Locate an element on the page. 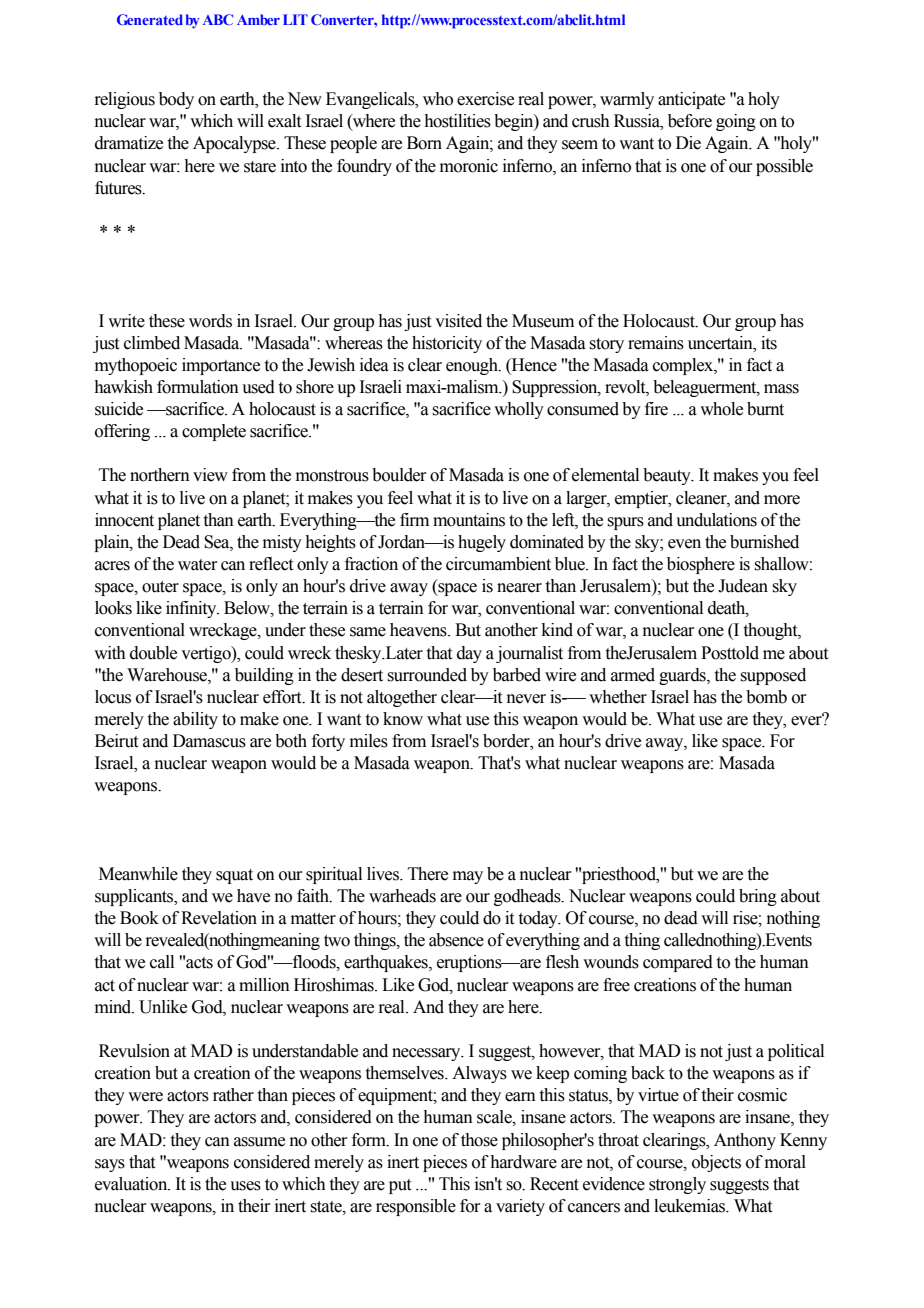 This document has width=924, height=1308. Judean is located at coordinates (743, 586).
